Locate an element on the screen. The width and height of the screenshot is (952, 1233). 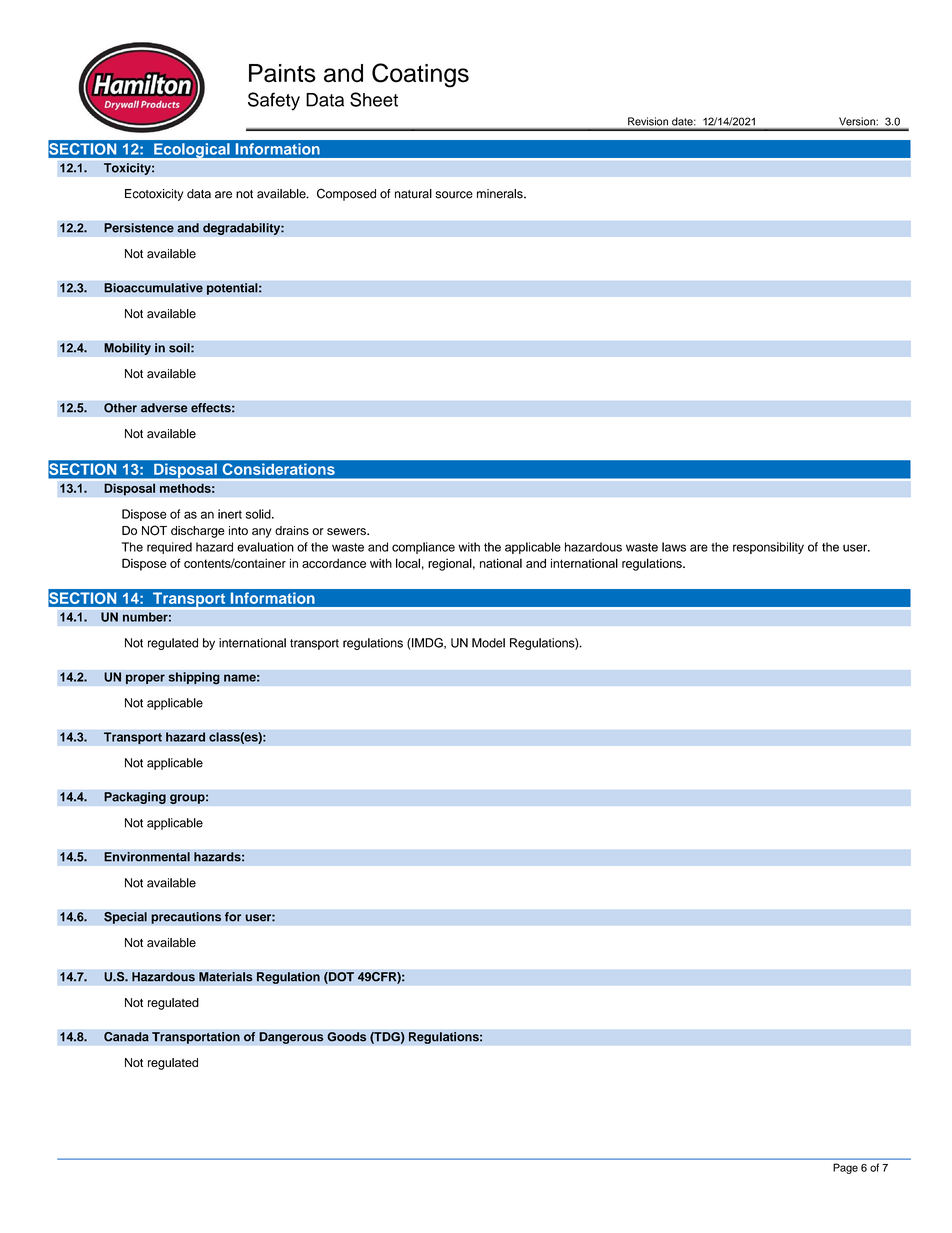
shipping is located at coordinates (194, 678).
